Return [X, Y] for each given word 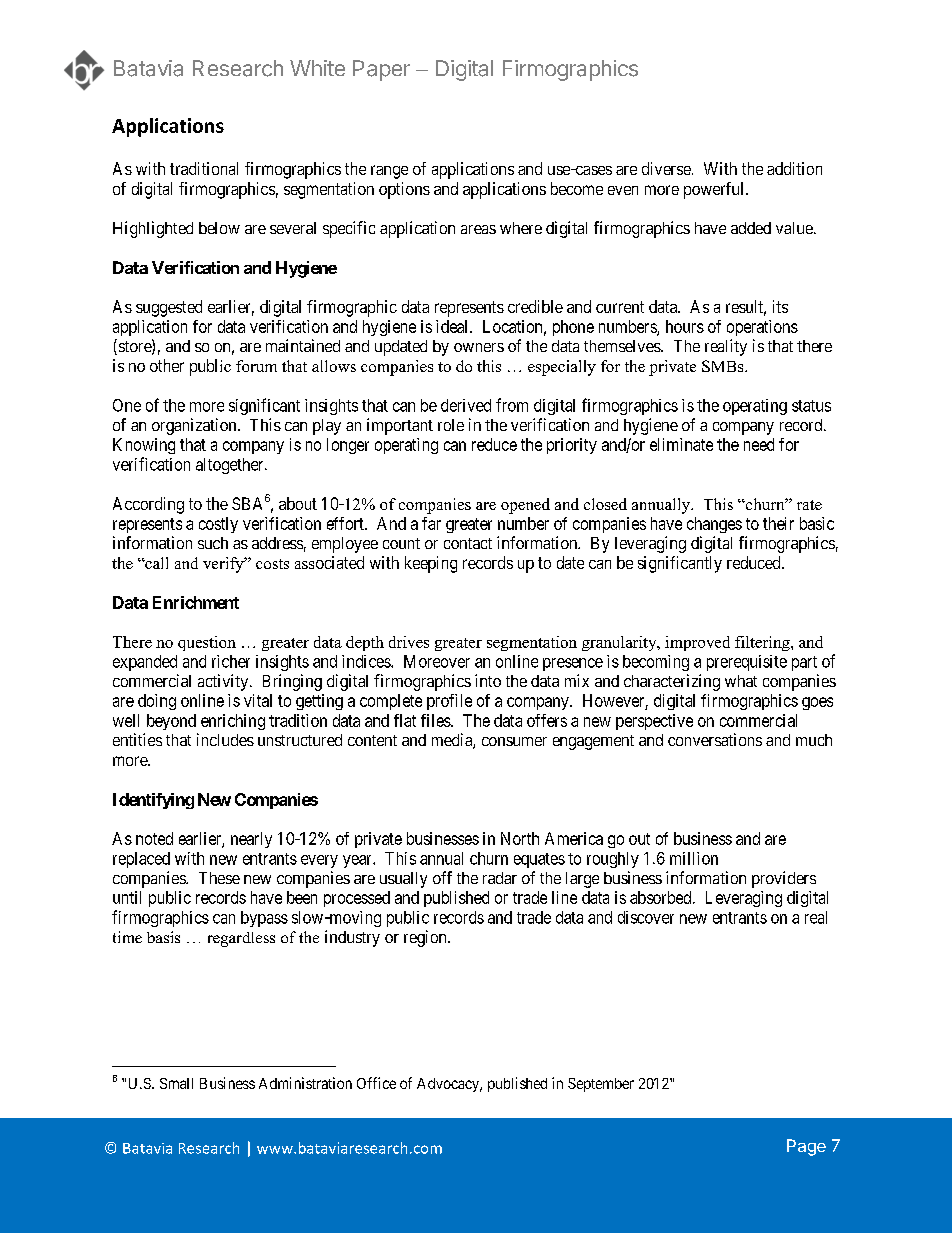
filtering [763, 643]
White [317, 68]
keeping [431, 564]
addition [794, 168]
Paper [381, 70]
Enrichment [196, 602]
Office [376, 1083]
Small [176, 1083]
